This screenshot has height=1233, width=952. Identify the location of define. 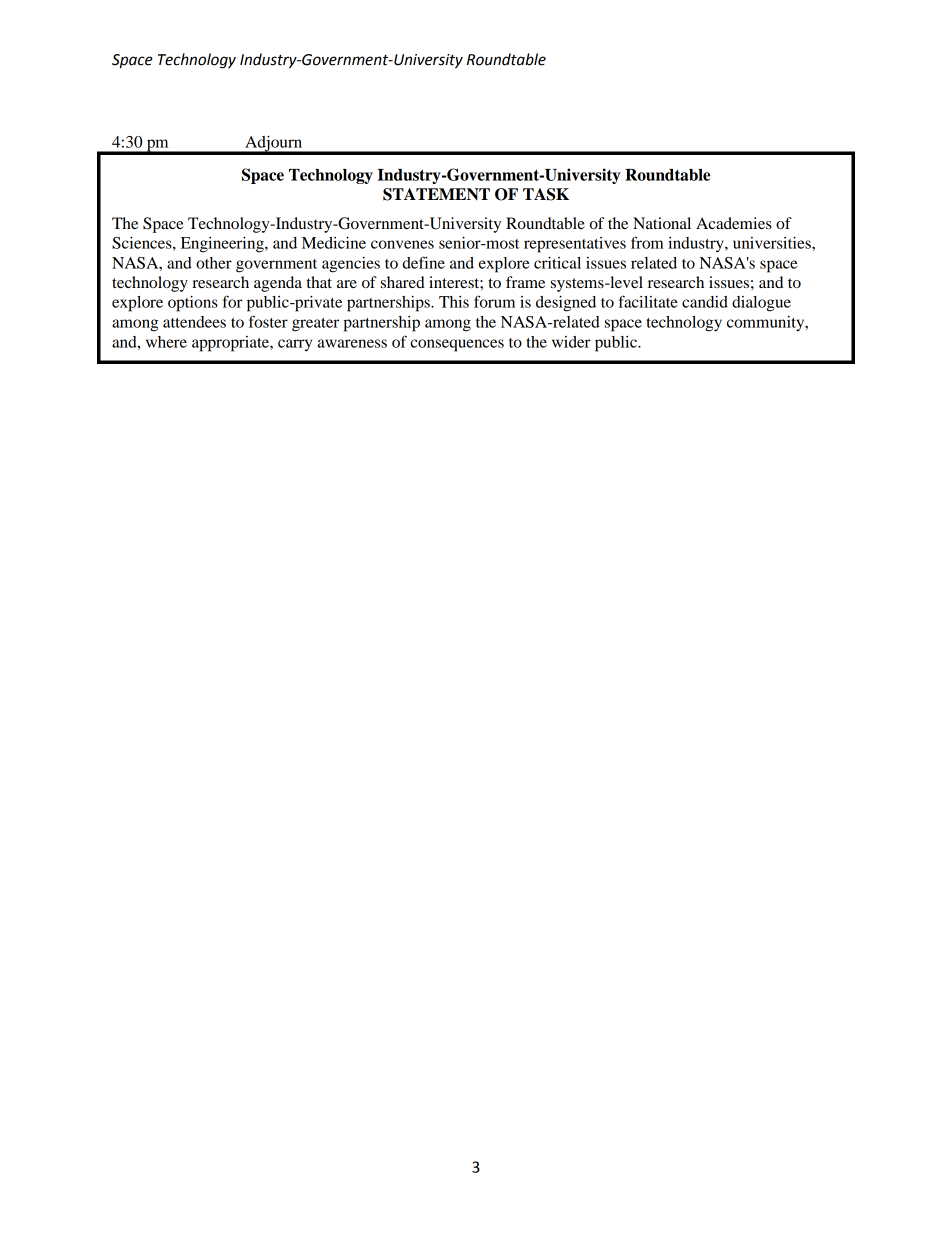
(424, 262).
